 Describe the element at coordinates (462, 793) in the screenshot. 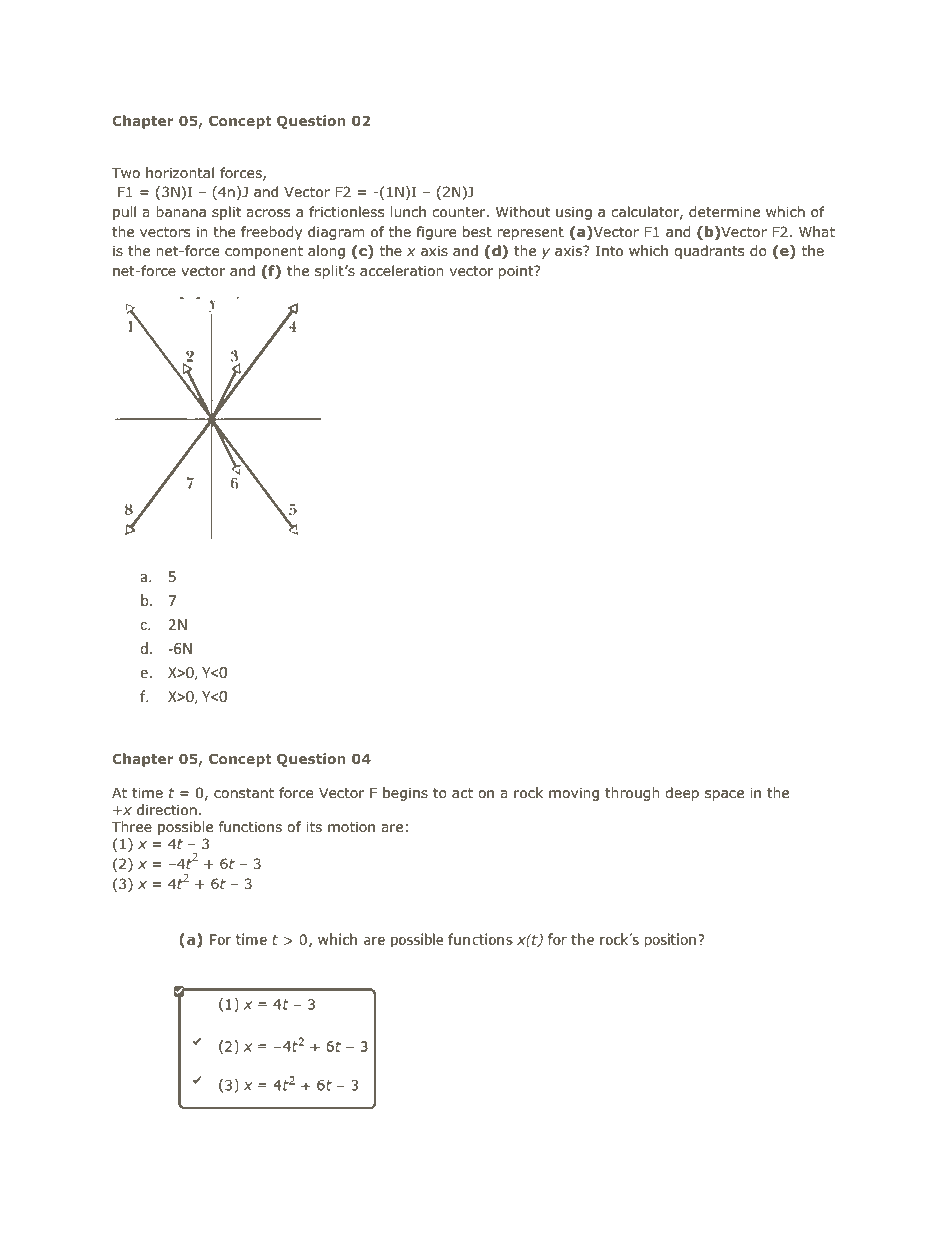

I see `act` at that location.
